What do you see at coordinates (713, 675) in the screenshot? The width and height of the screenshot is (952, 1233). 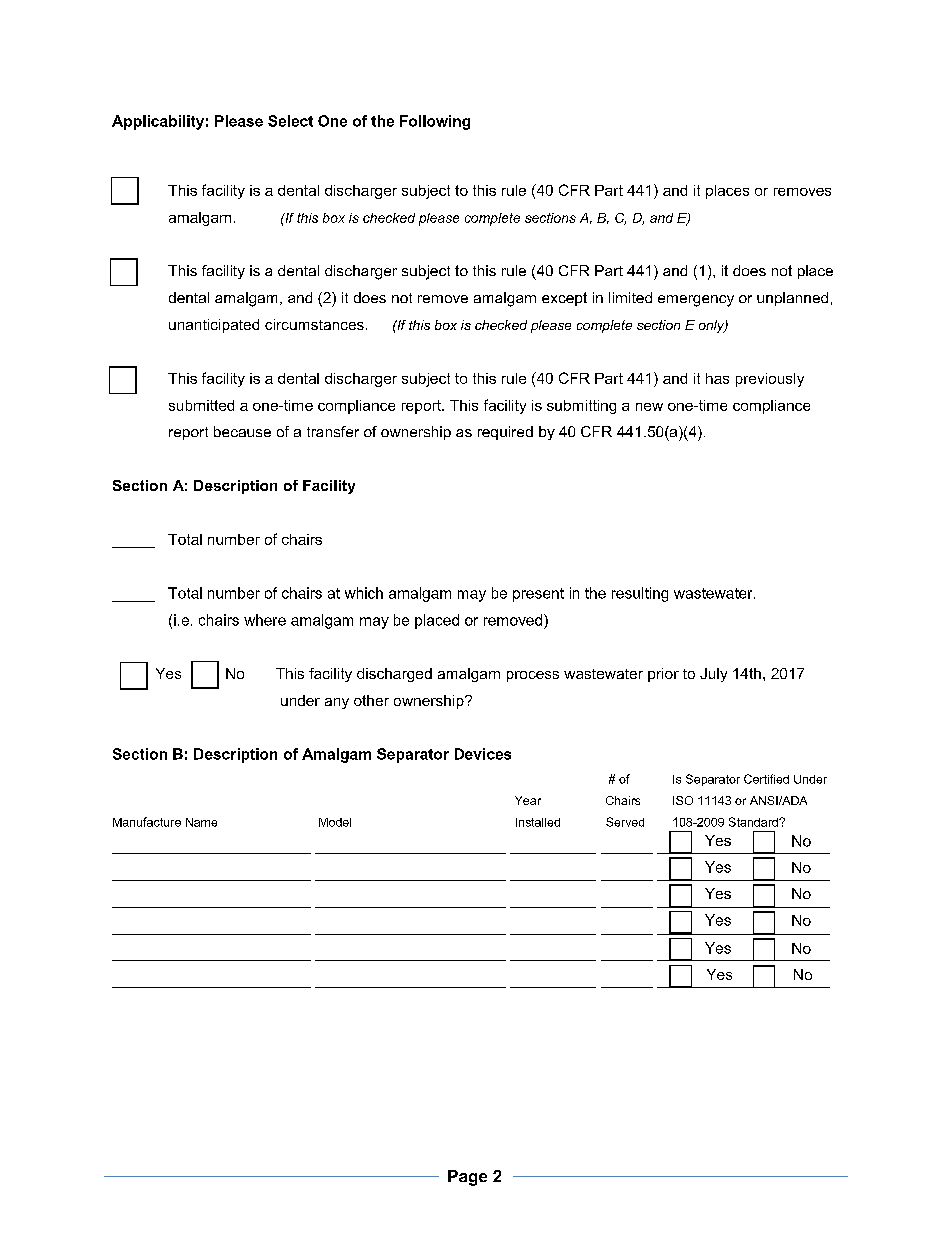 I see `July` at bounding box center [713, 675].
